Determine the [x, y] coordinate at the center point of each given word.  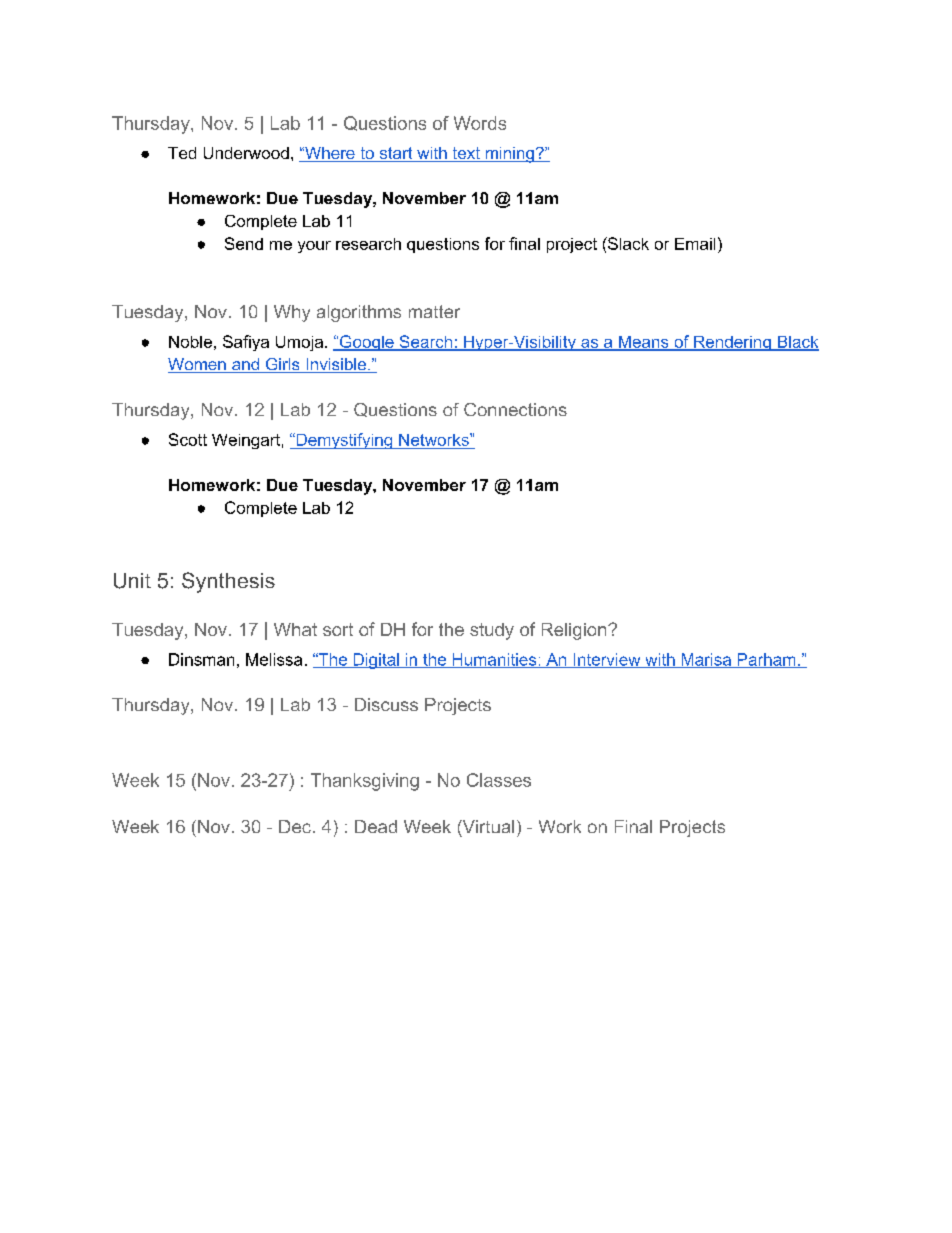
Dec [295, 826]
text [466, 154]
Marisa [706, 660]
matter [434, 311]
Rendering [732, 343]
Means [644, 343]
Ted [182, 153]
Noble [190, 342]
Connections [515, 409]
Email [695, 244]
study [492, 631]
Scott [188, 439]
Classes [499, 780]
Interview [607, 660]
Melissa [274, 659]
